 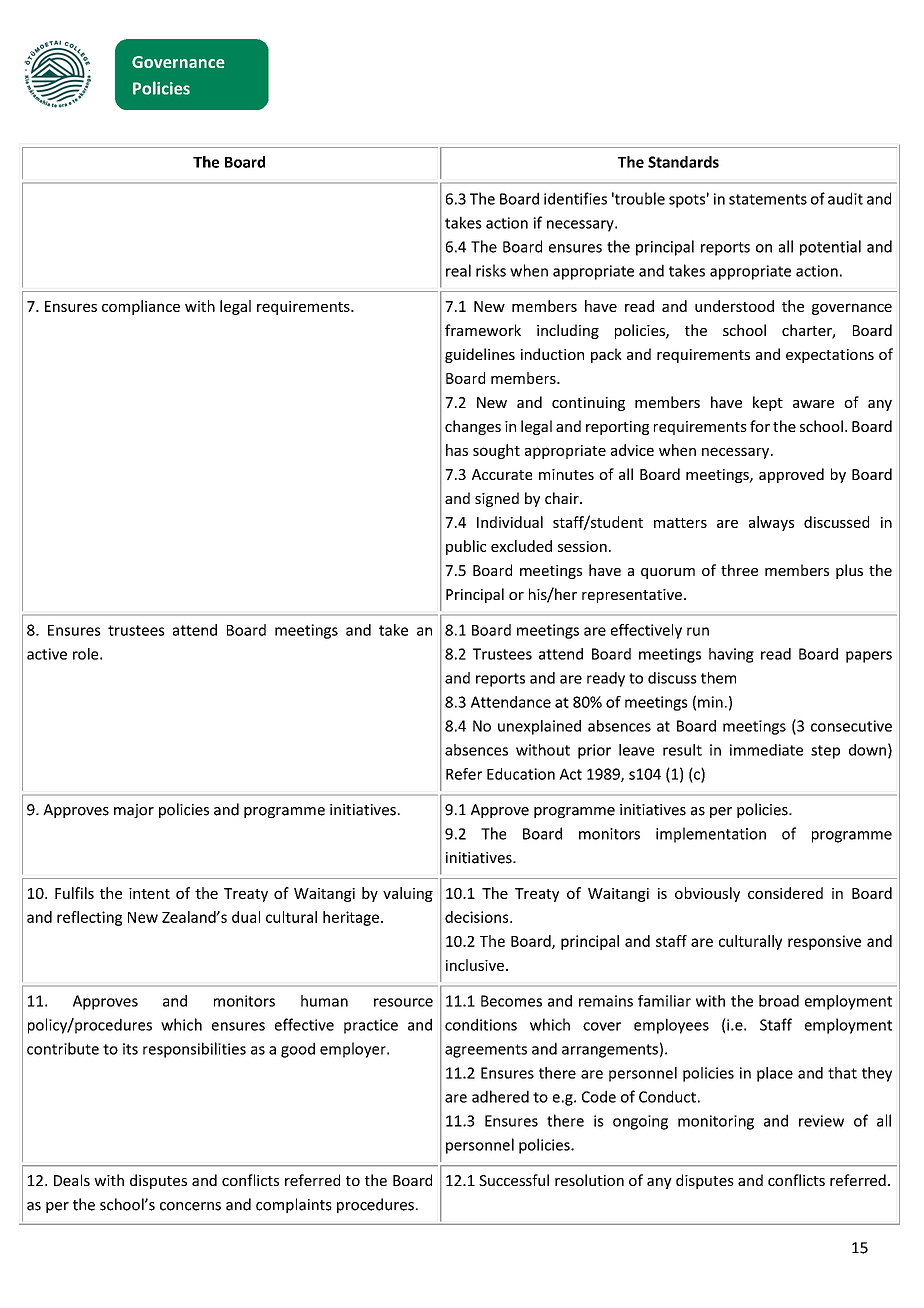 What do you see at coordinates (89, 918) in the page?
I see `reflecting` at bounding box center [89, 918].
